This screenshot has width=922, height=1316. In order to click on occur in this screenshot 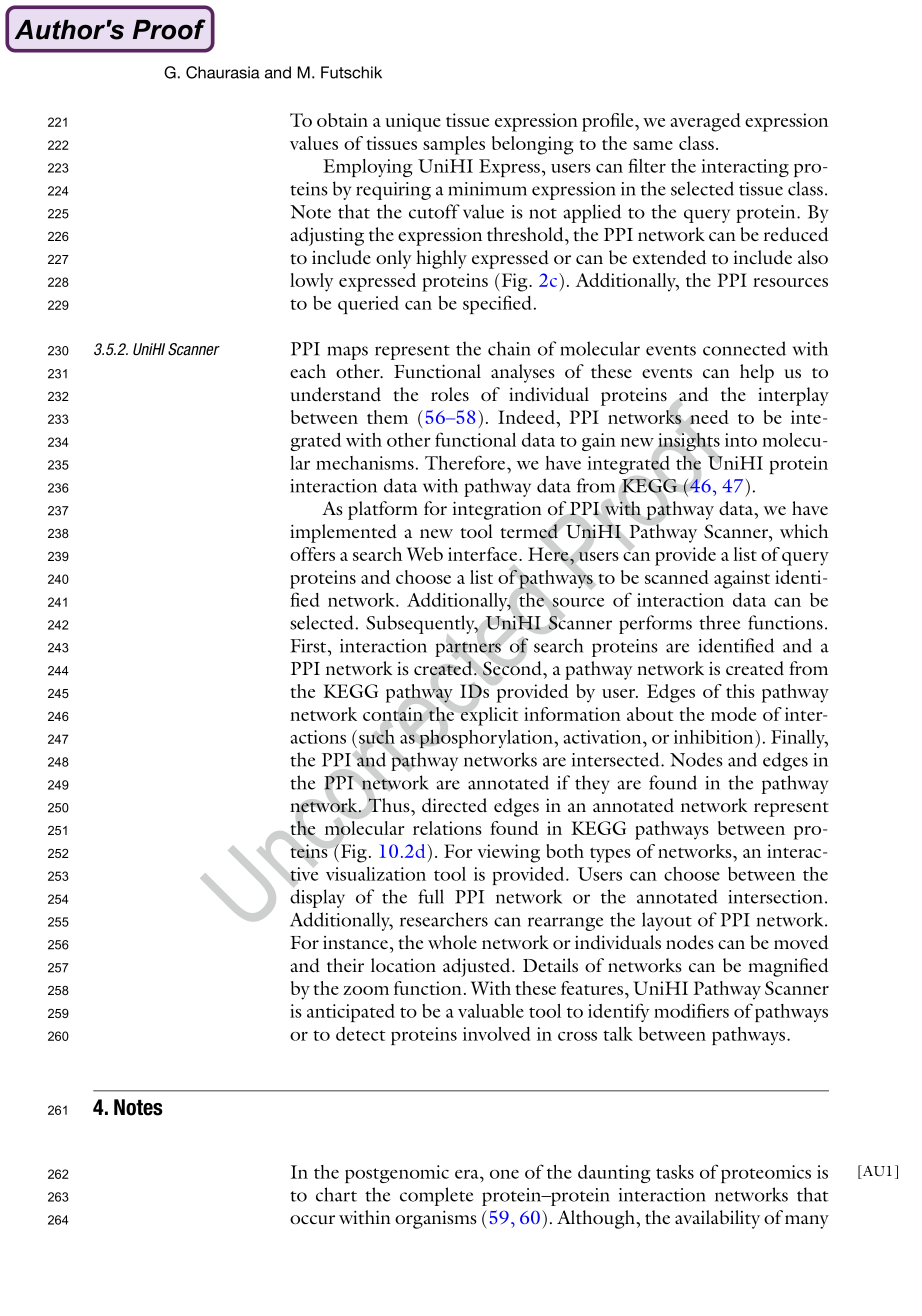, I will do `click(312, 1219)`.
